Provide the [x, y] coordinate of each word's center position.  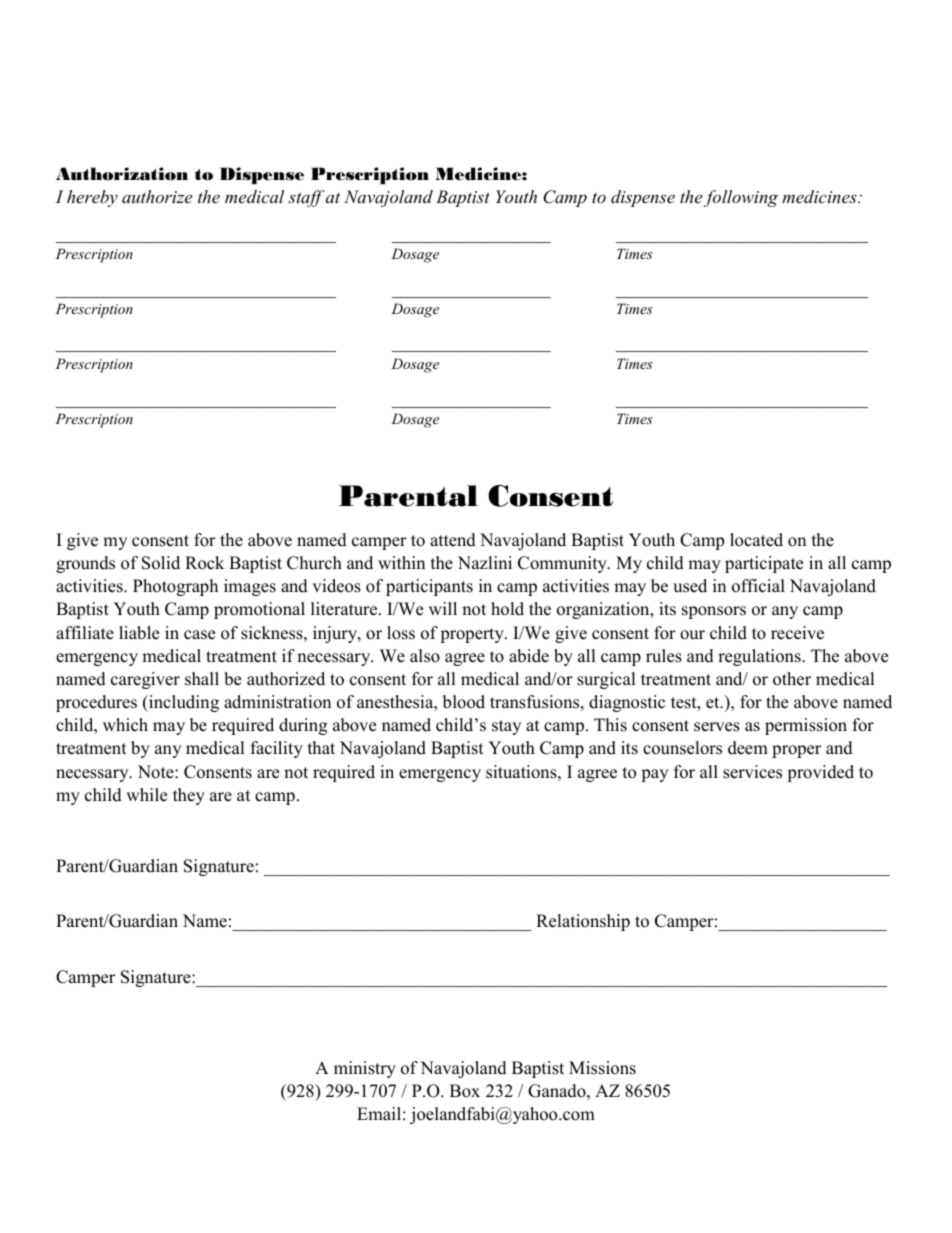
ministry [365, 1069]
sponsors [714, 612]
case [199, 635]
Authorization [122, 174]
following [741, 198]
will [443, 608]
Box [465, 1091]
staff [306, 198]
